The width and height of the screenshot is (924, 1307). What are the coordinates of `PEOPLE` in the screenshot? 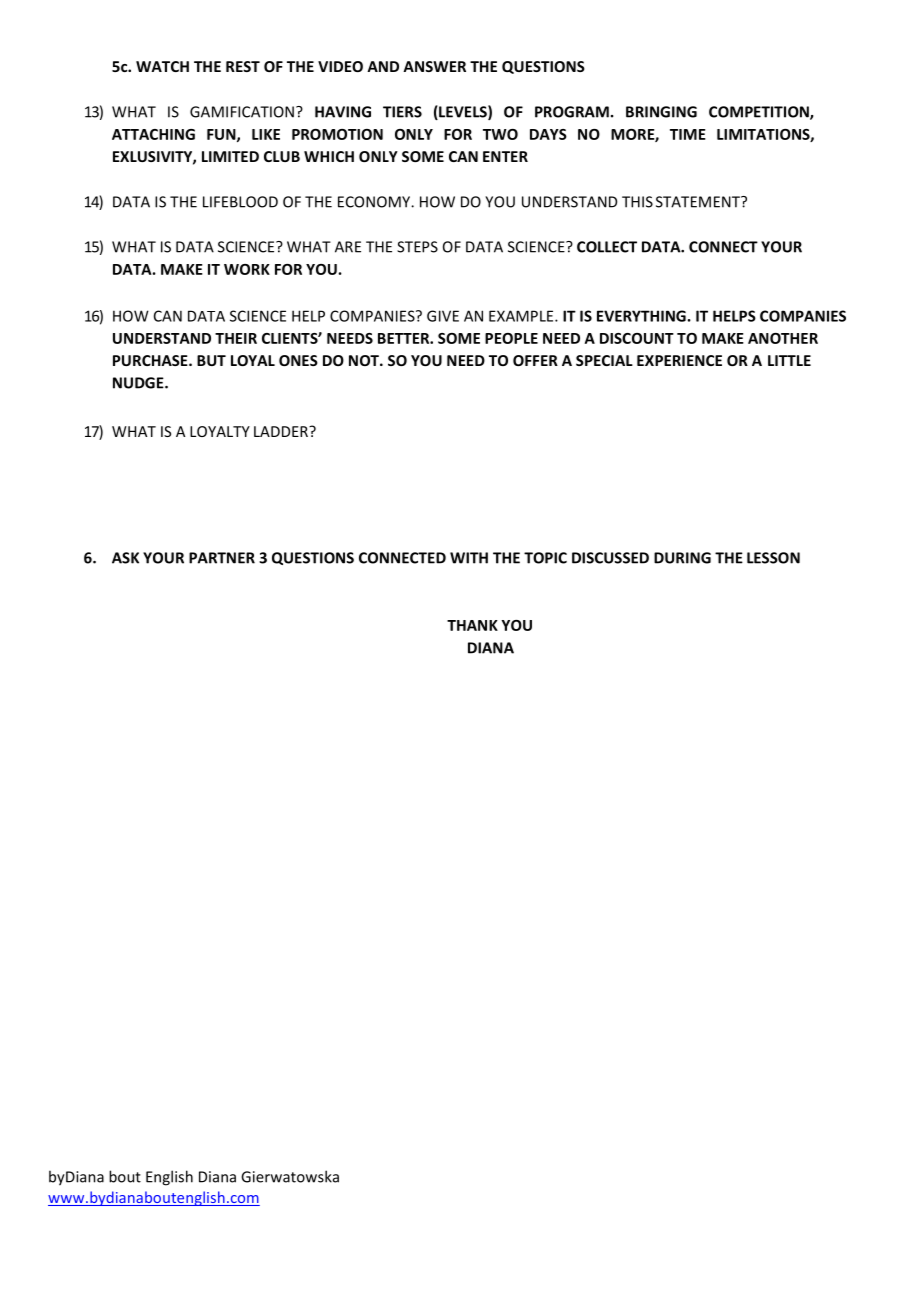 It's located at (511, 338).
